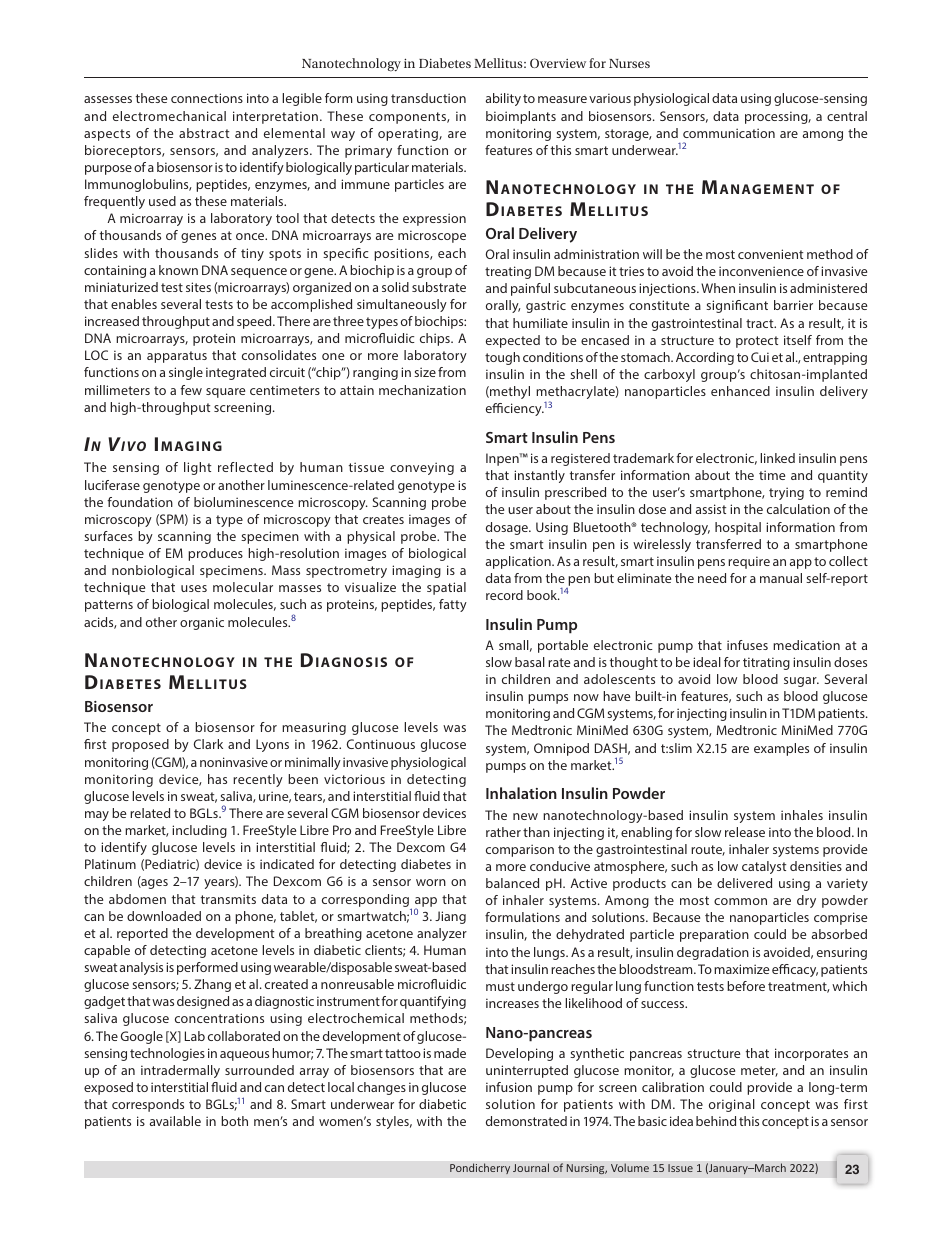 The image size is (952, 1233). Describe the element at coordinates (729, 133) in the image. I see `communication` at that location.
